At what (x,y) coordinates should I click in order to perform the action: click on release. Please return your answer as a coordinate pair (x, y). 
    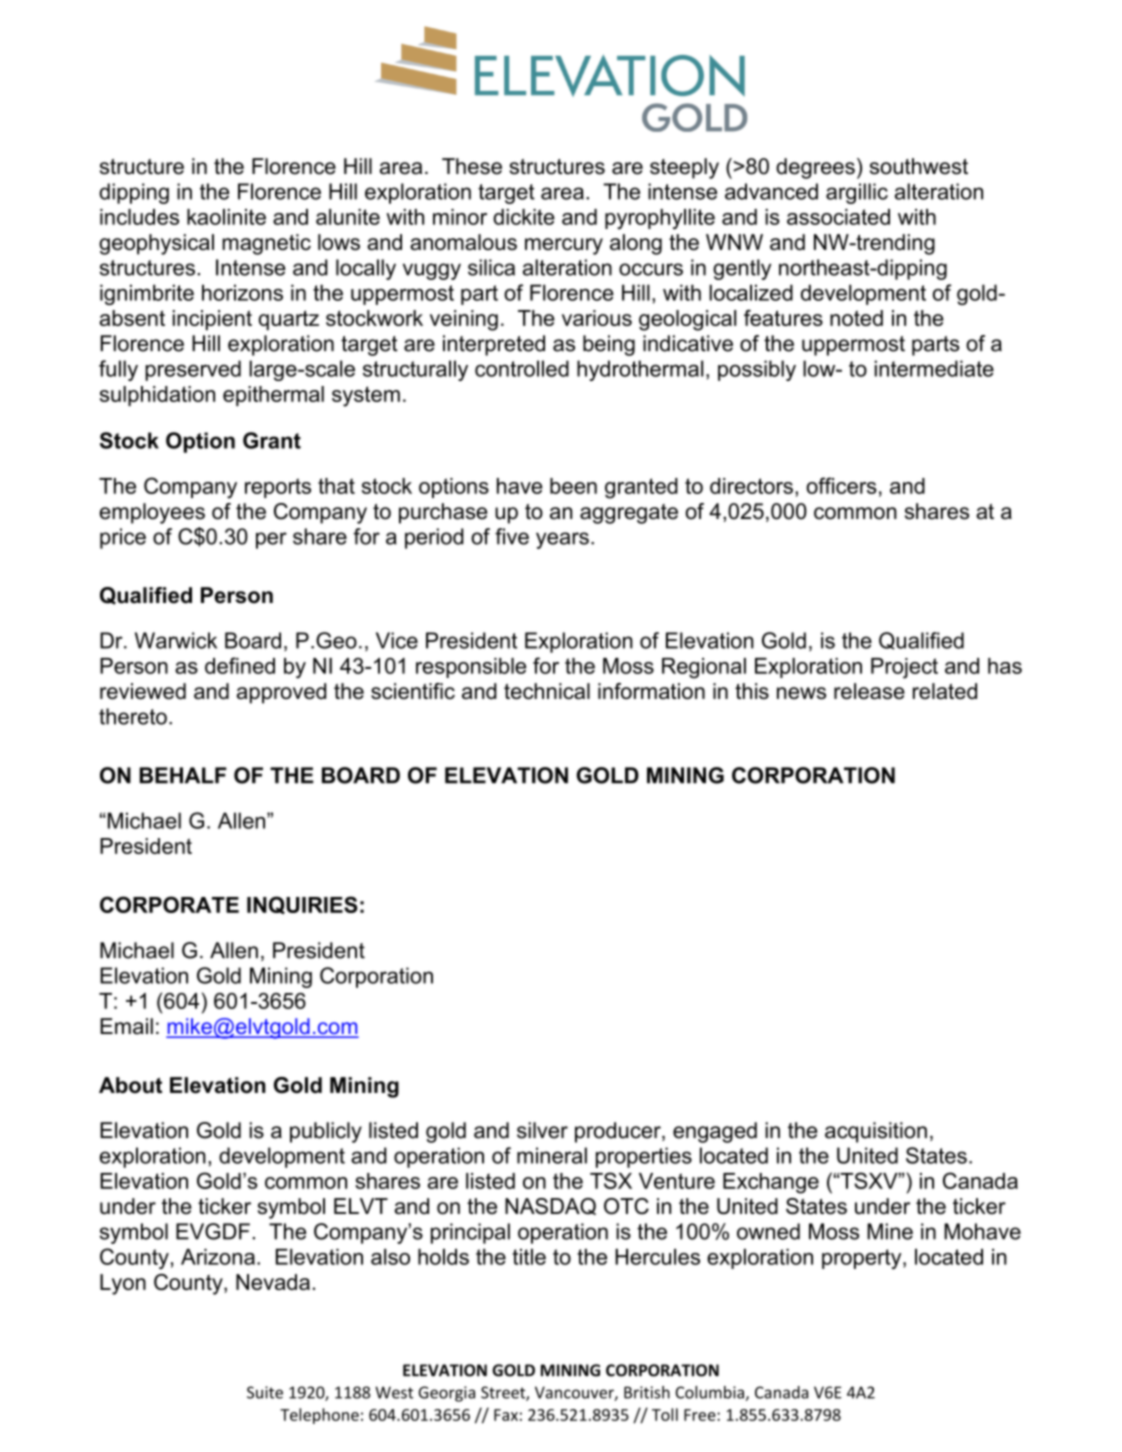
    Looking at the image, I should click on (869, 691).
